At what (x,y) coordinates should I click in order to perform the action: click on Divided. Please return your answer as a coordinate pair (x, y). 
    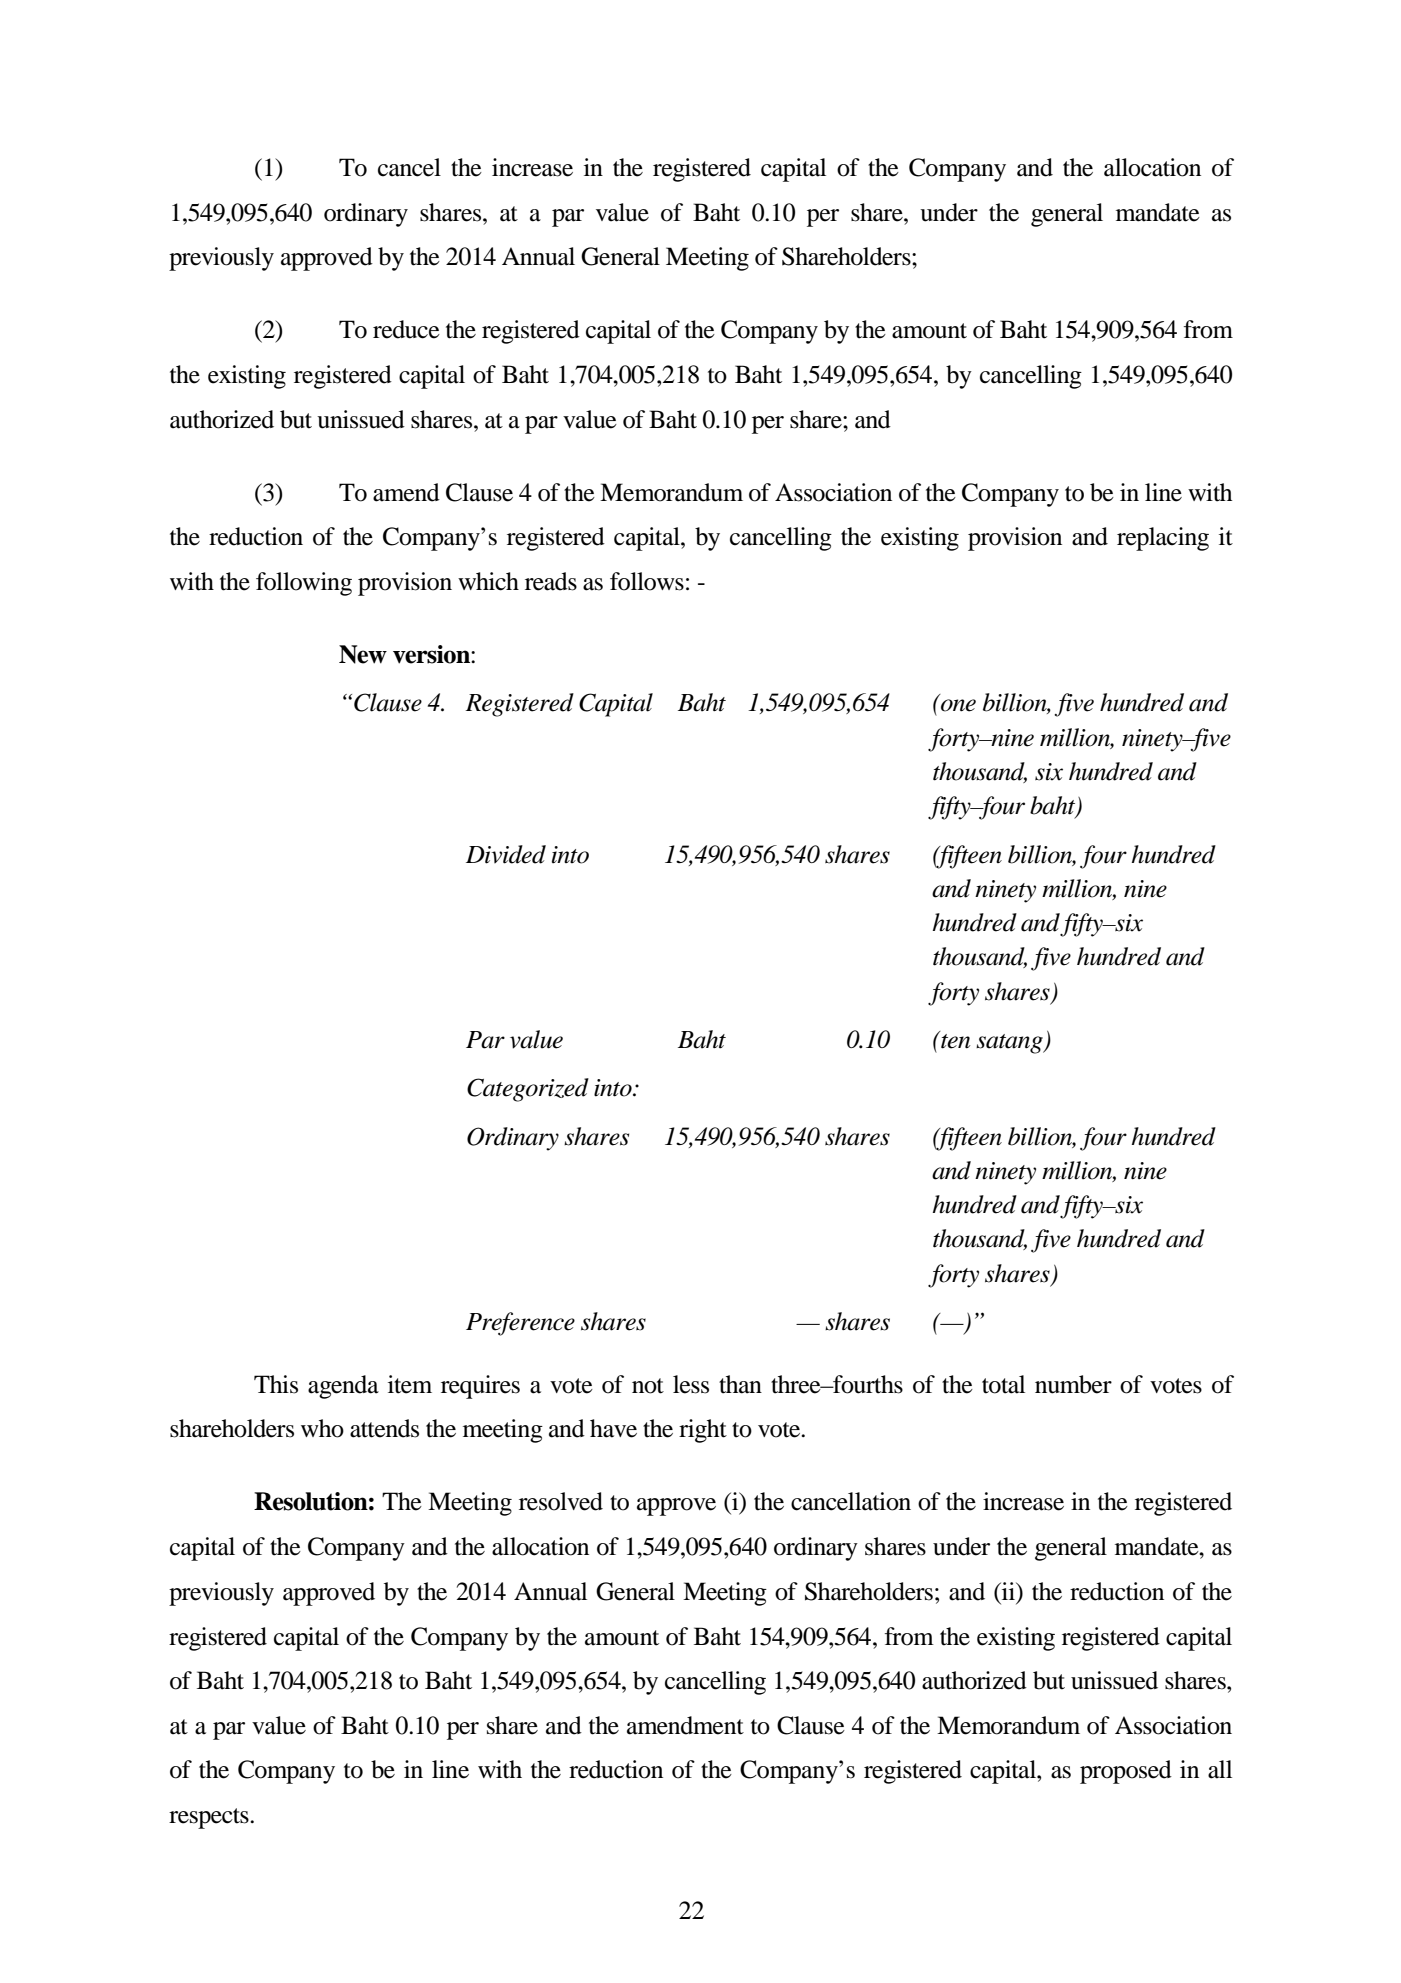
    Looking at the image, I should click on (506, 854).
